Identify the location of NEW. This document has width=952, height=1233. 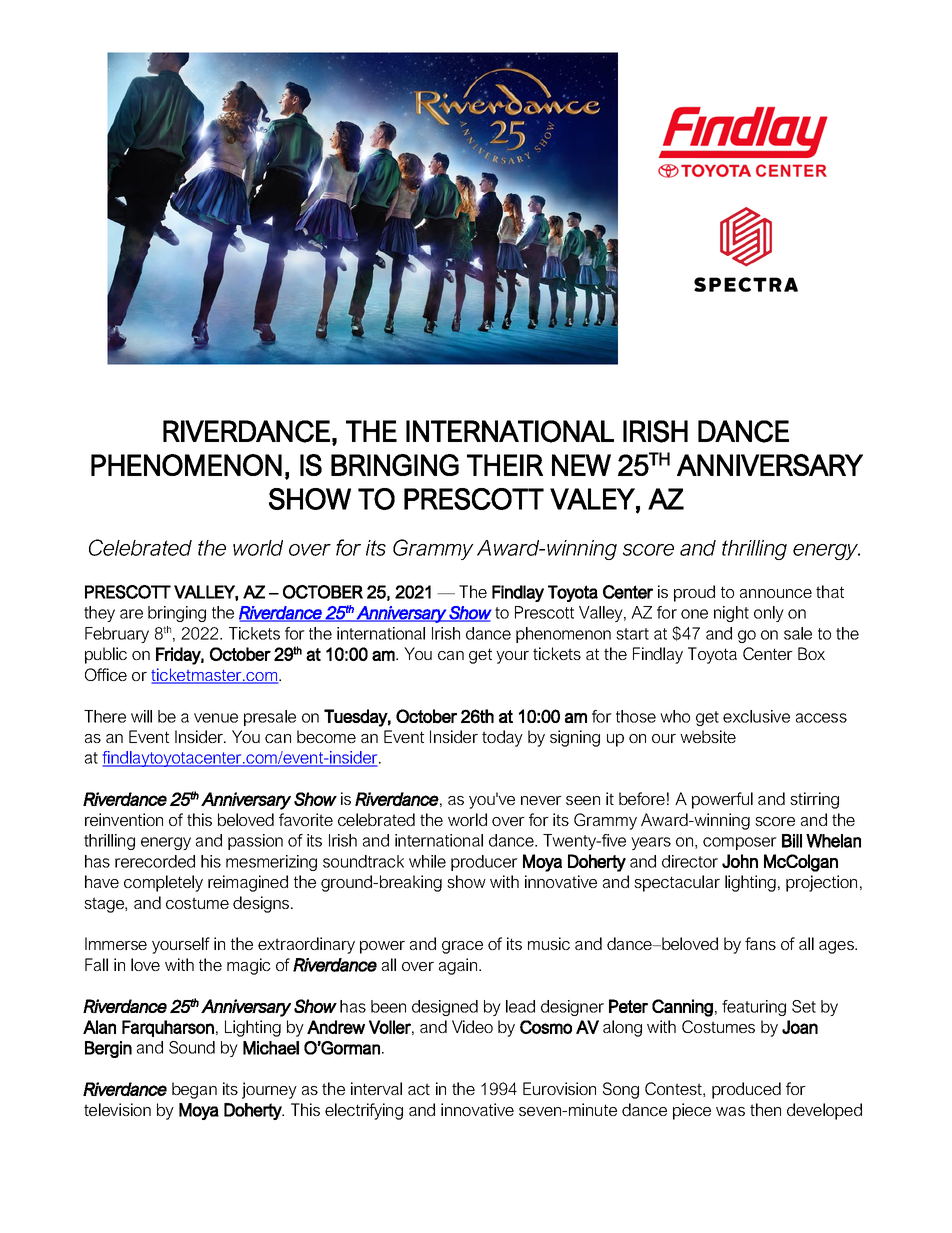
(581, 465).
